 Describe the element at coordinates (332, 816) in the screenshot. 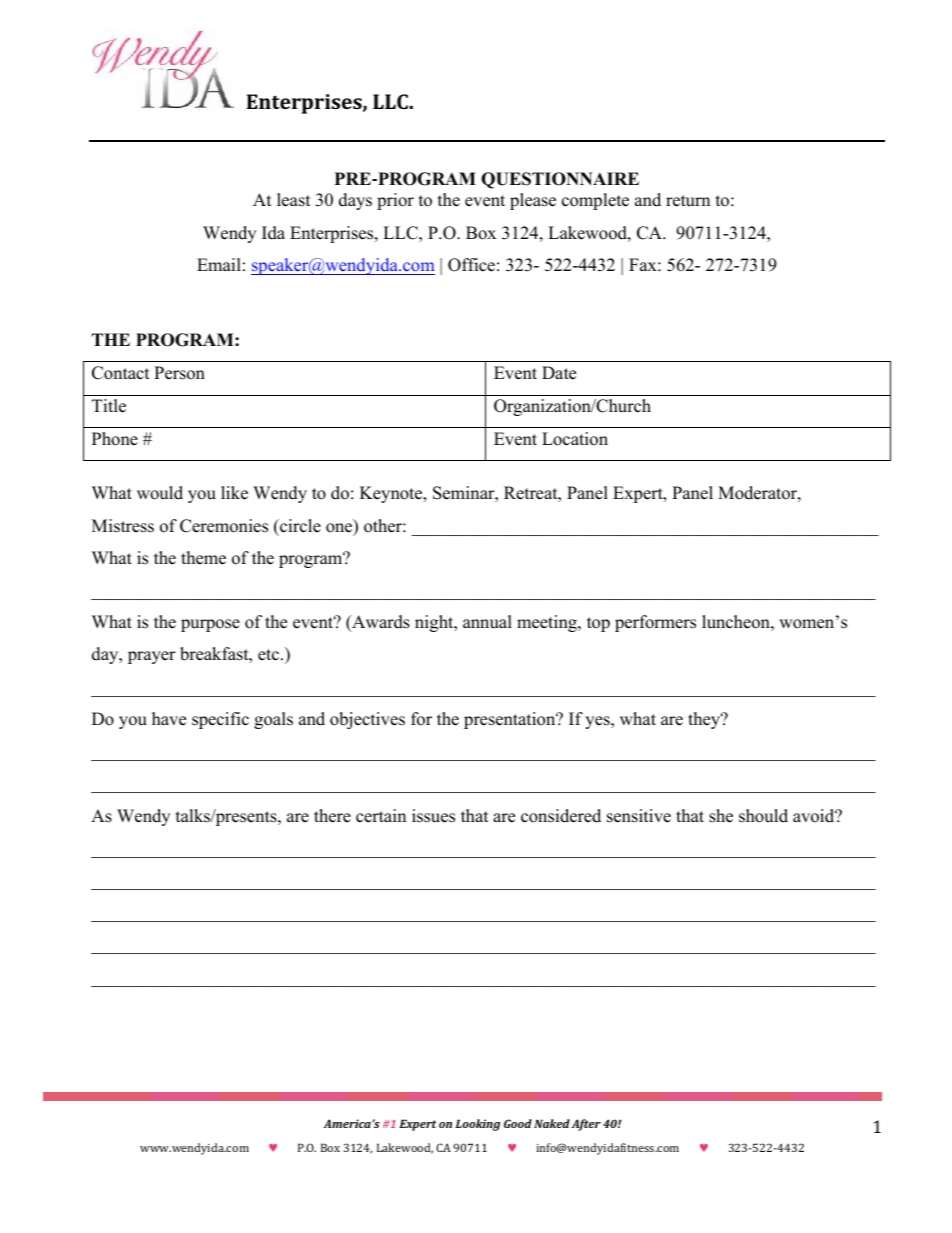

I see `there` at that location.
